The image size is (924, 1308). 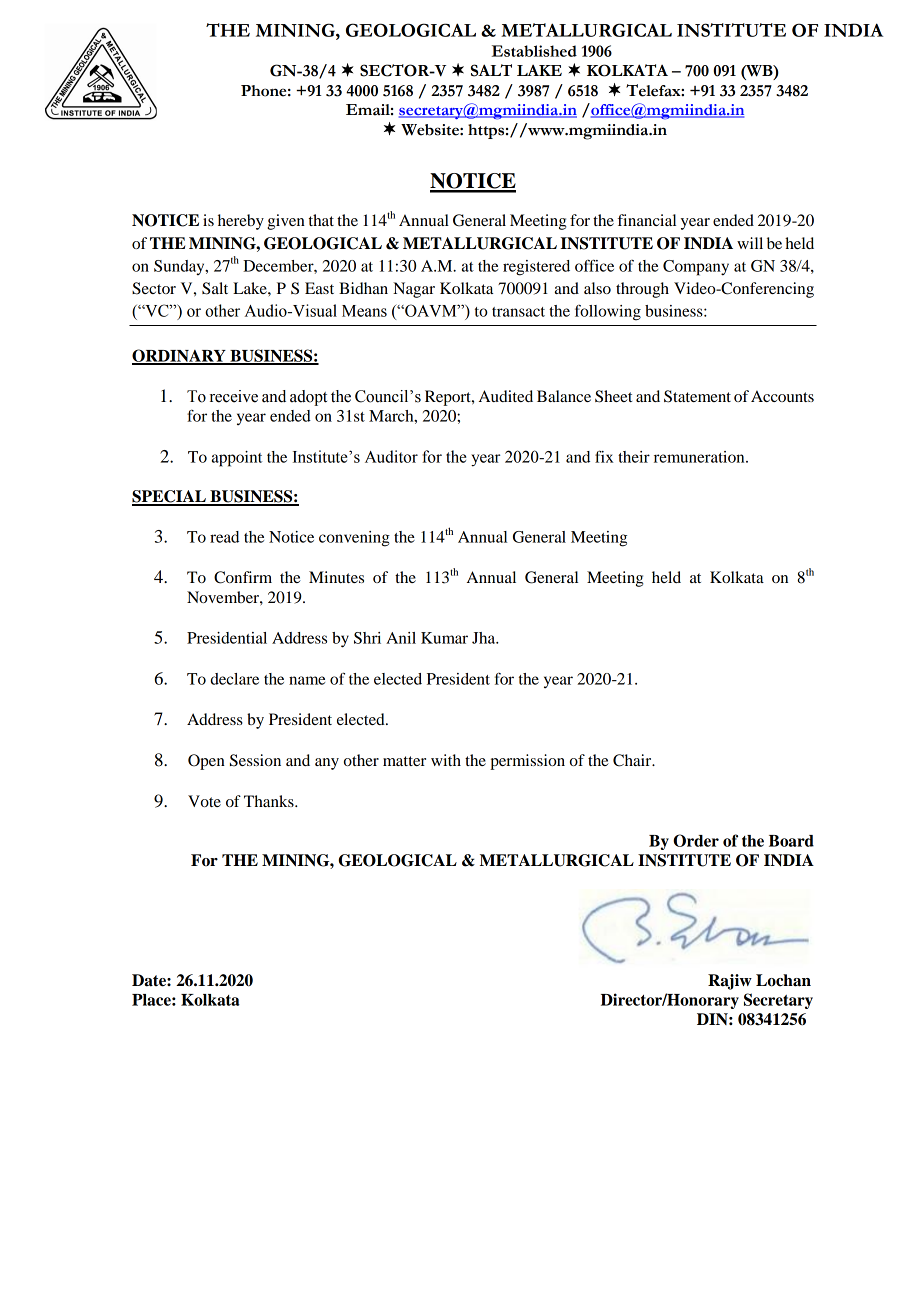 What do you see at coordinates (534, 51) in the screenshot?
I see `Established` at bounding box center [534, 51].
